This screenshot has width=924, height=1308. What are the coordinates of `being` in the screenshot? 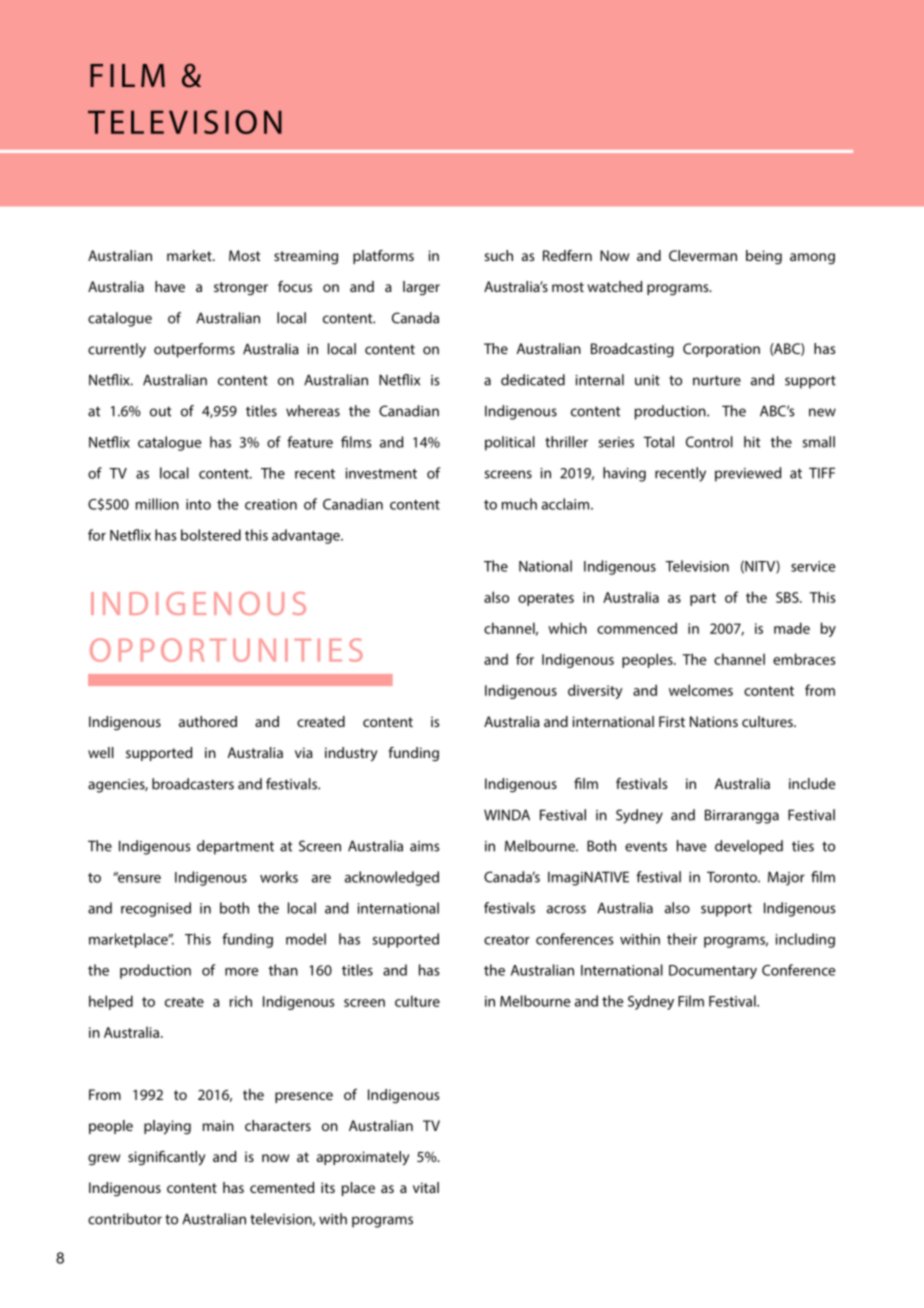 It's located at (764, 257).
